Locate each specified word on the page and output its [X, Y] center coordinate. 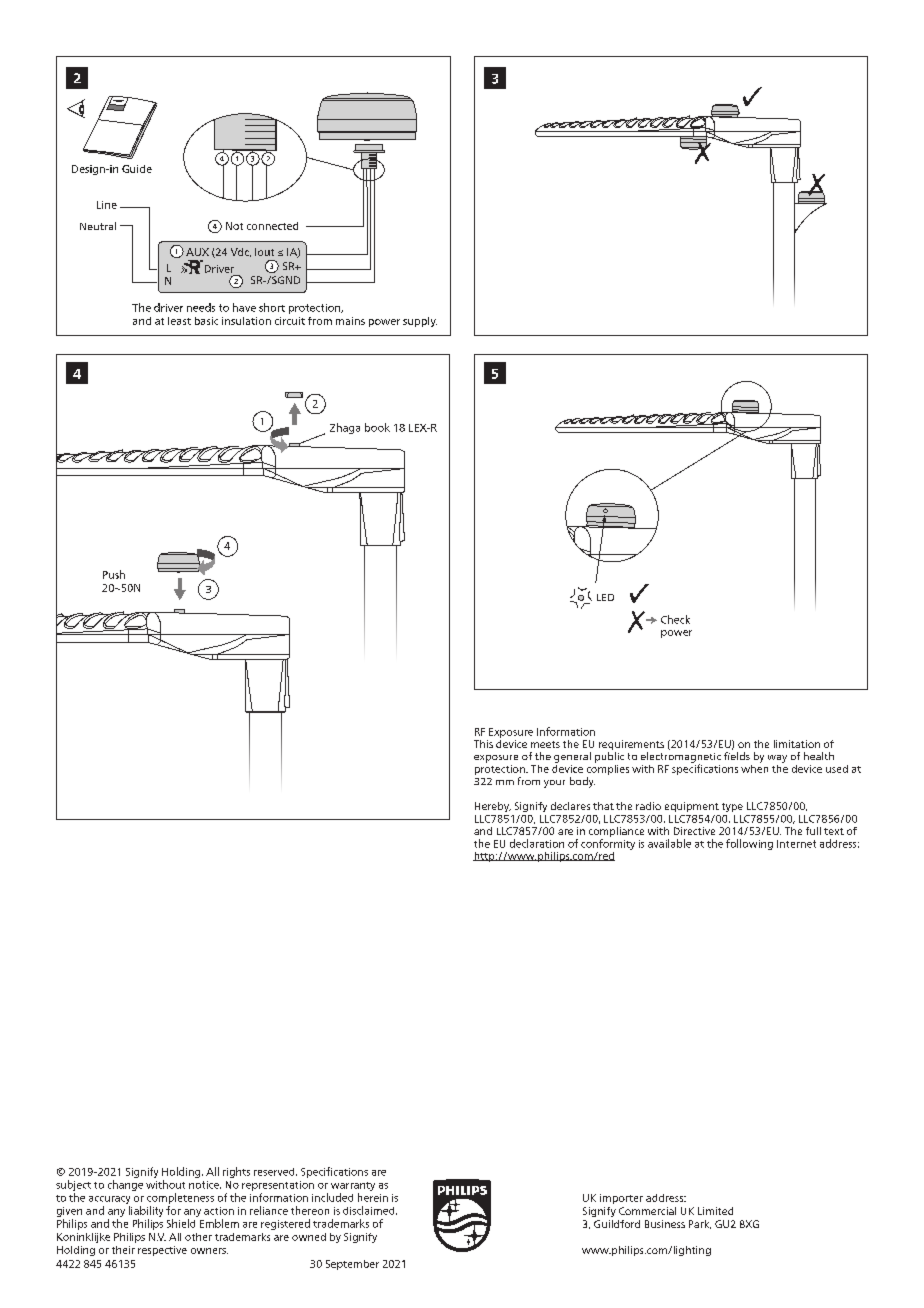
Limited [715, 1211]
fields [737, 756]
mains [350, 321]
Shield [181, 1223]
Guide [137, 169]
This [483, 744]
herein [373, 1197]
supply [420, 322]
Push [114, 574]
